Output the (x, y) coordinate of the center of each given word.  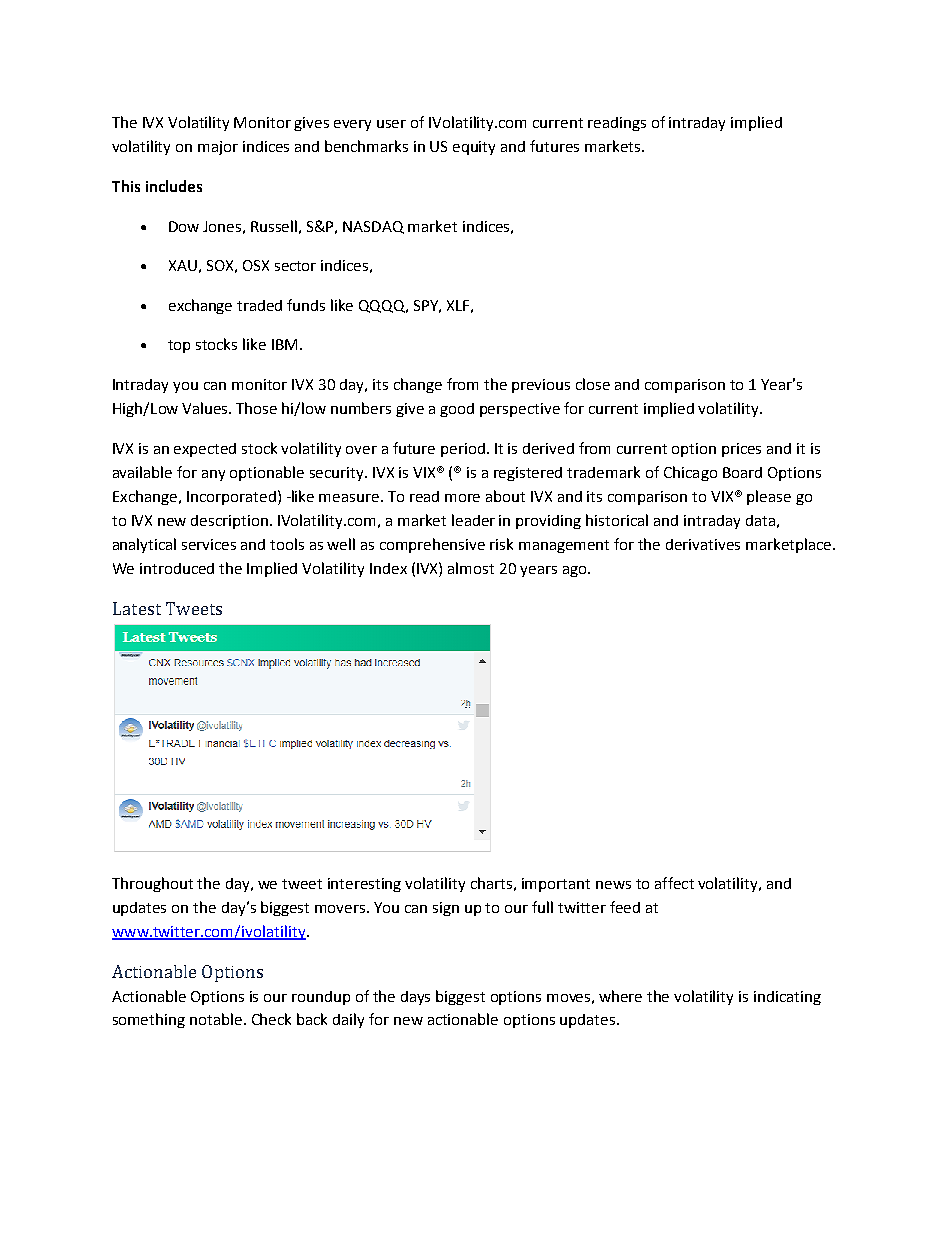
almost (471, 568)
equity (474, 148)
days (415, 998)
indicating (787, 998)
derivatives (703, 544)
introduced (177, 568)
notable (217, 1019)
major (218, 148)
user (391, 124)
